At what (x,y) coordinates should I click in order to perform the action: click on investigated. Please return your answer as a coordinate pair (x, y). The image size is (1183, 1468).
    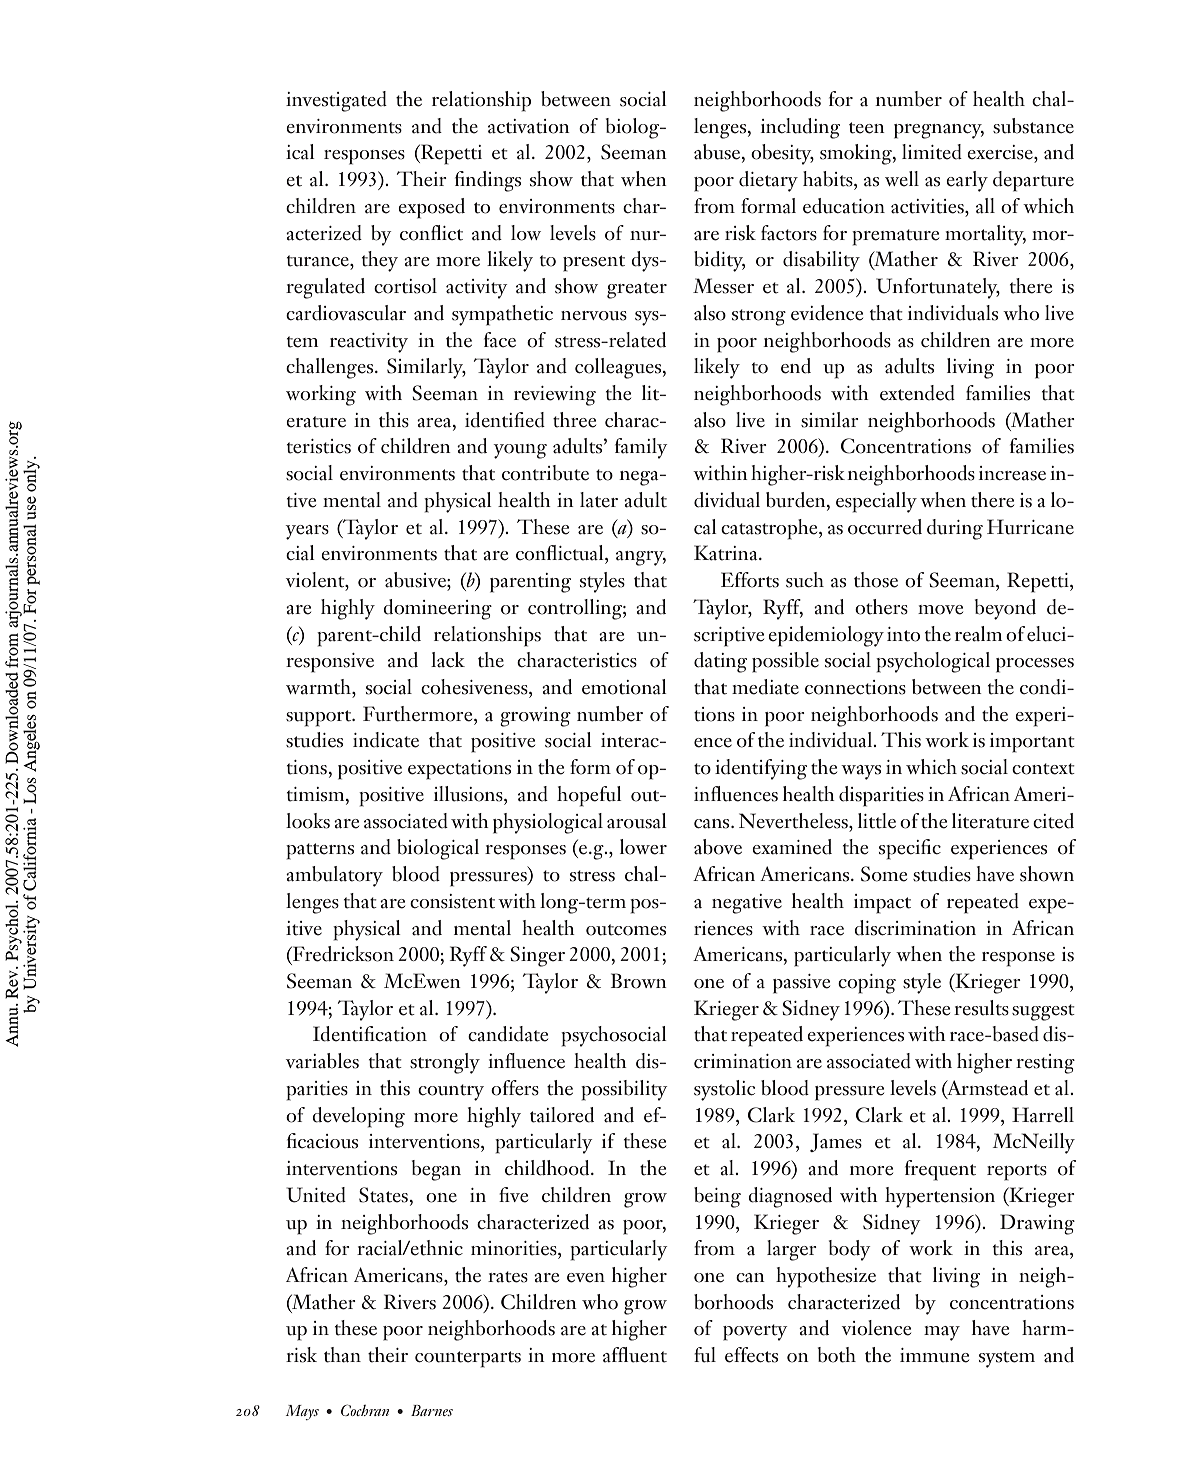
    Looking at the image, I should click on (336, 101).
